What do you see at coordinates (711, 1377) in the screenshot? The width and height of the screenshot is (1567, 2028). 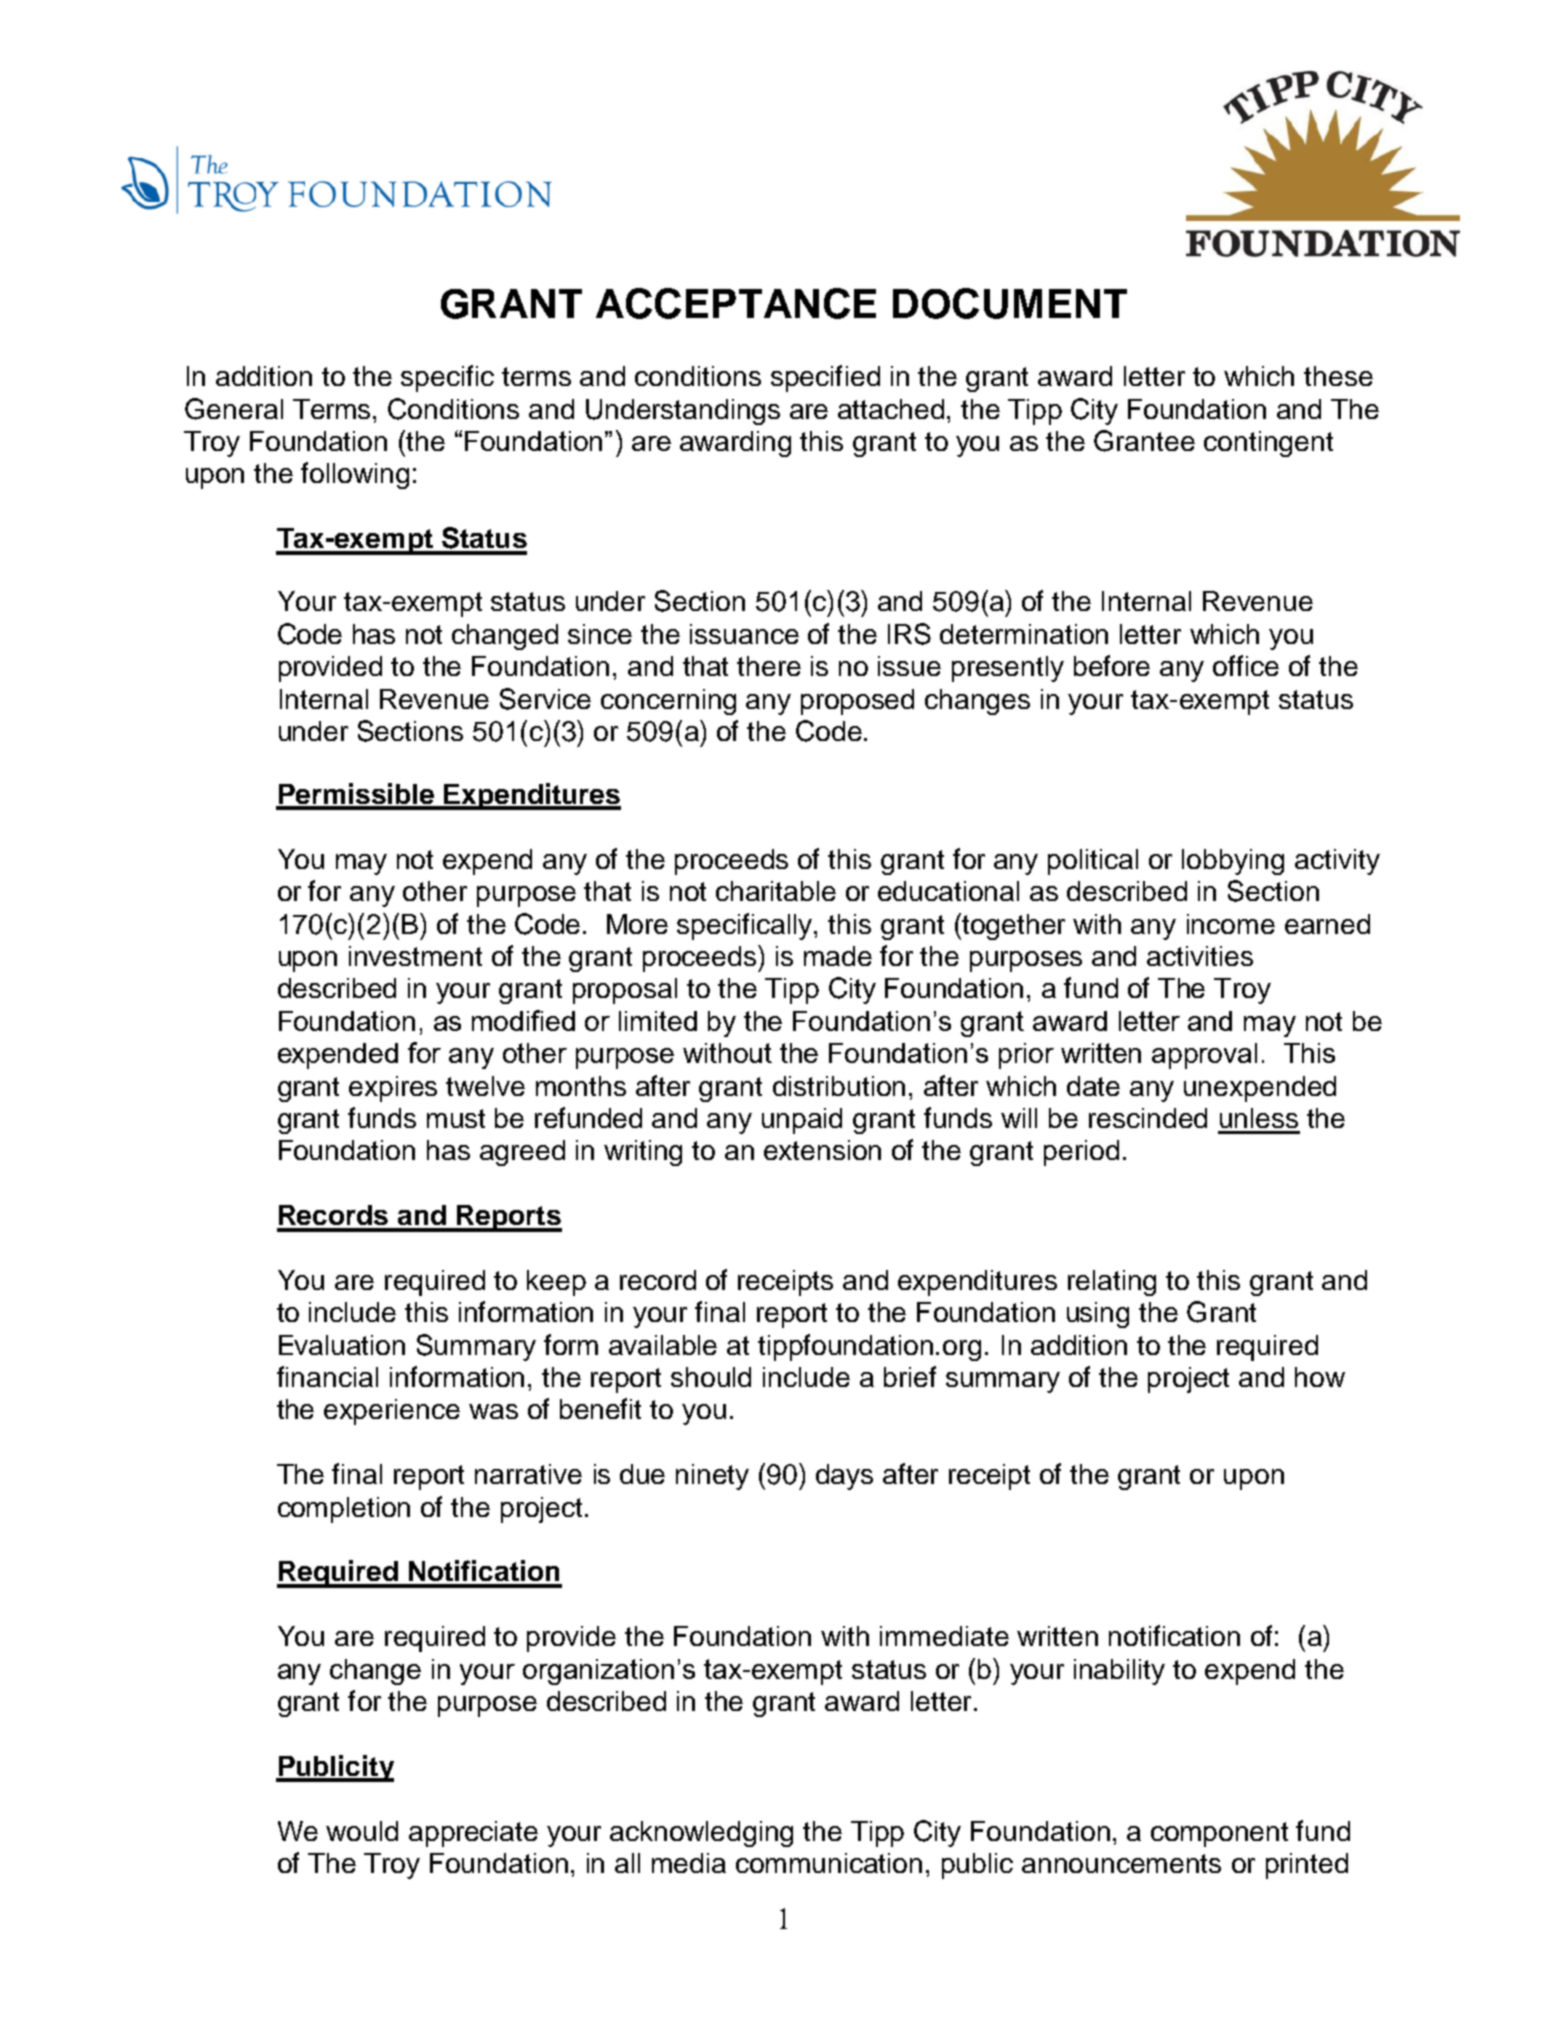 I see `should` at bounding box center [711, 1377].
